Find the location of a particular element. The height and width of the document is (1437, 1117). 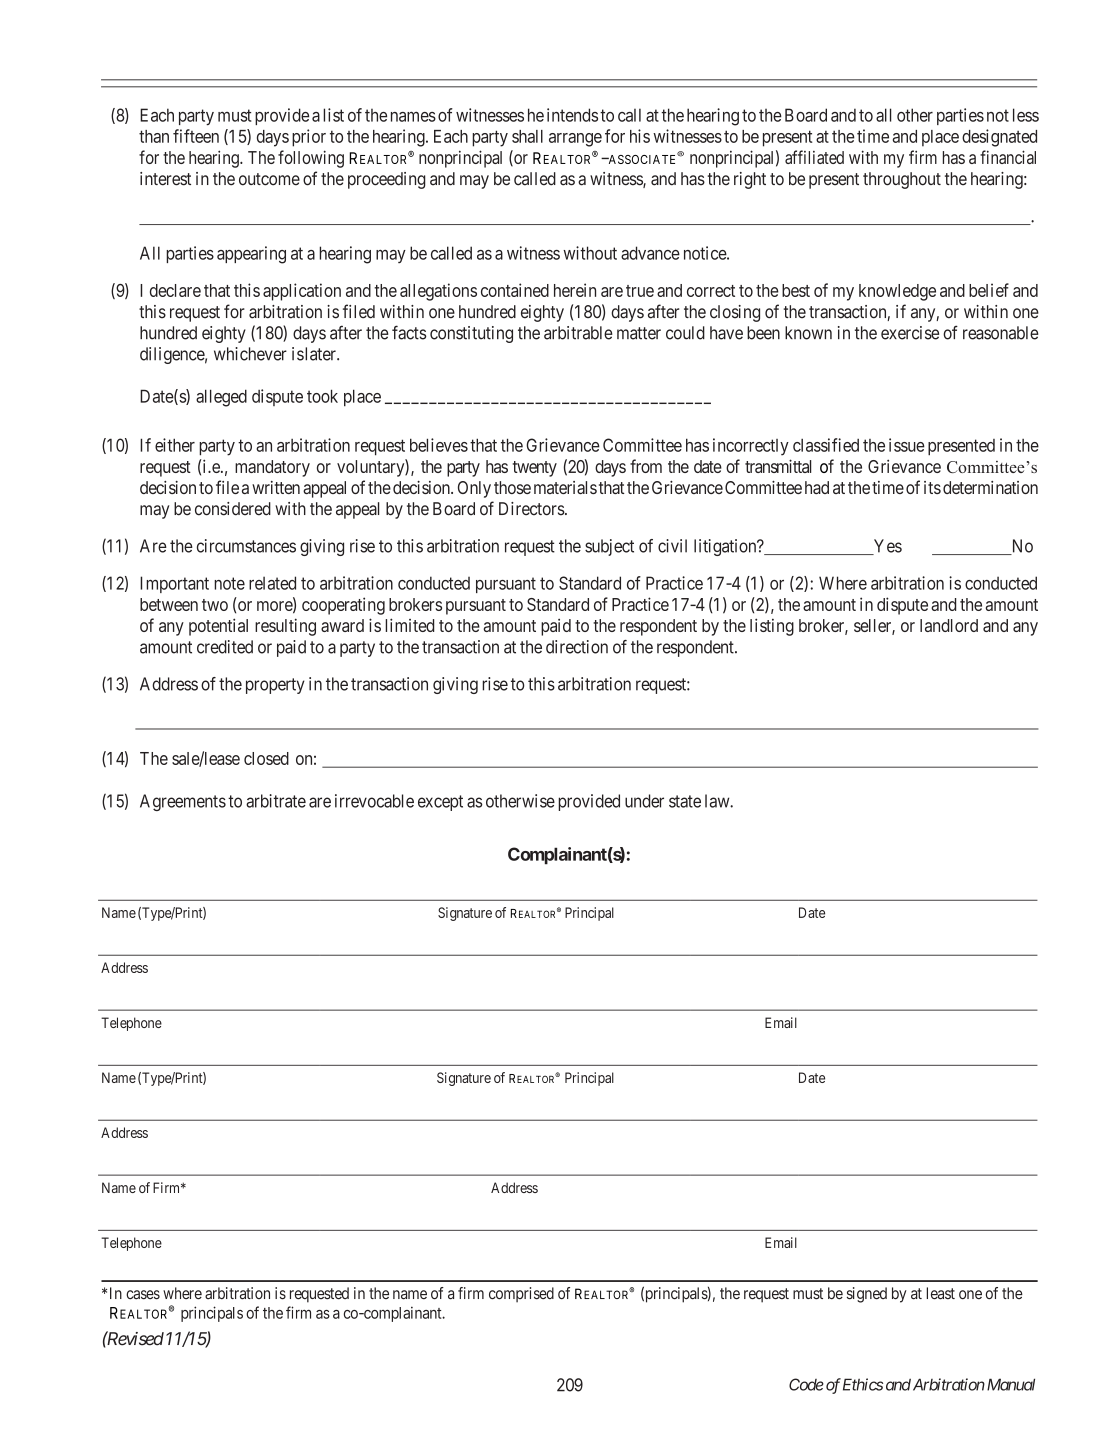

throughout is located at coordinates (902, 180).
